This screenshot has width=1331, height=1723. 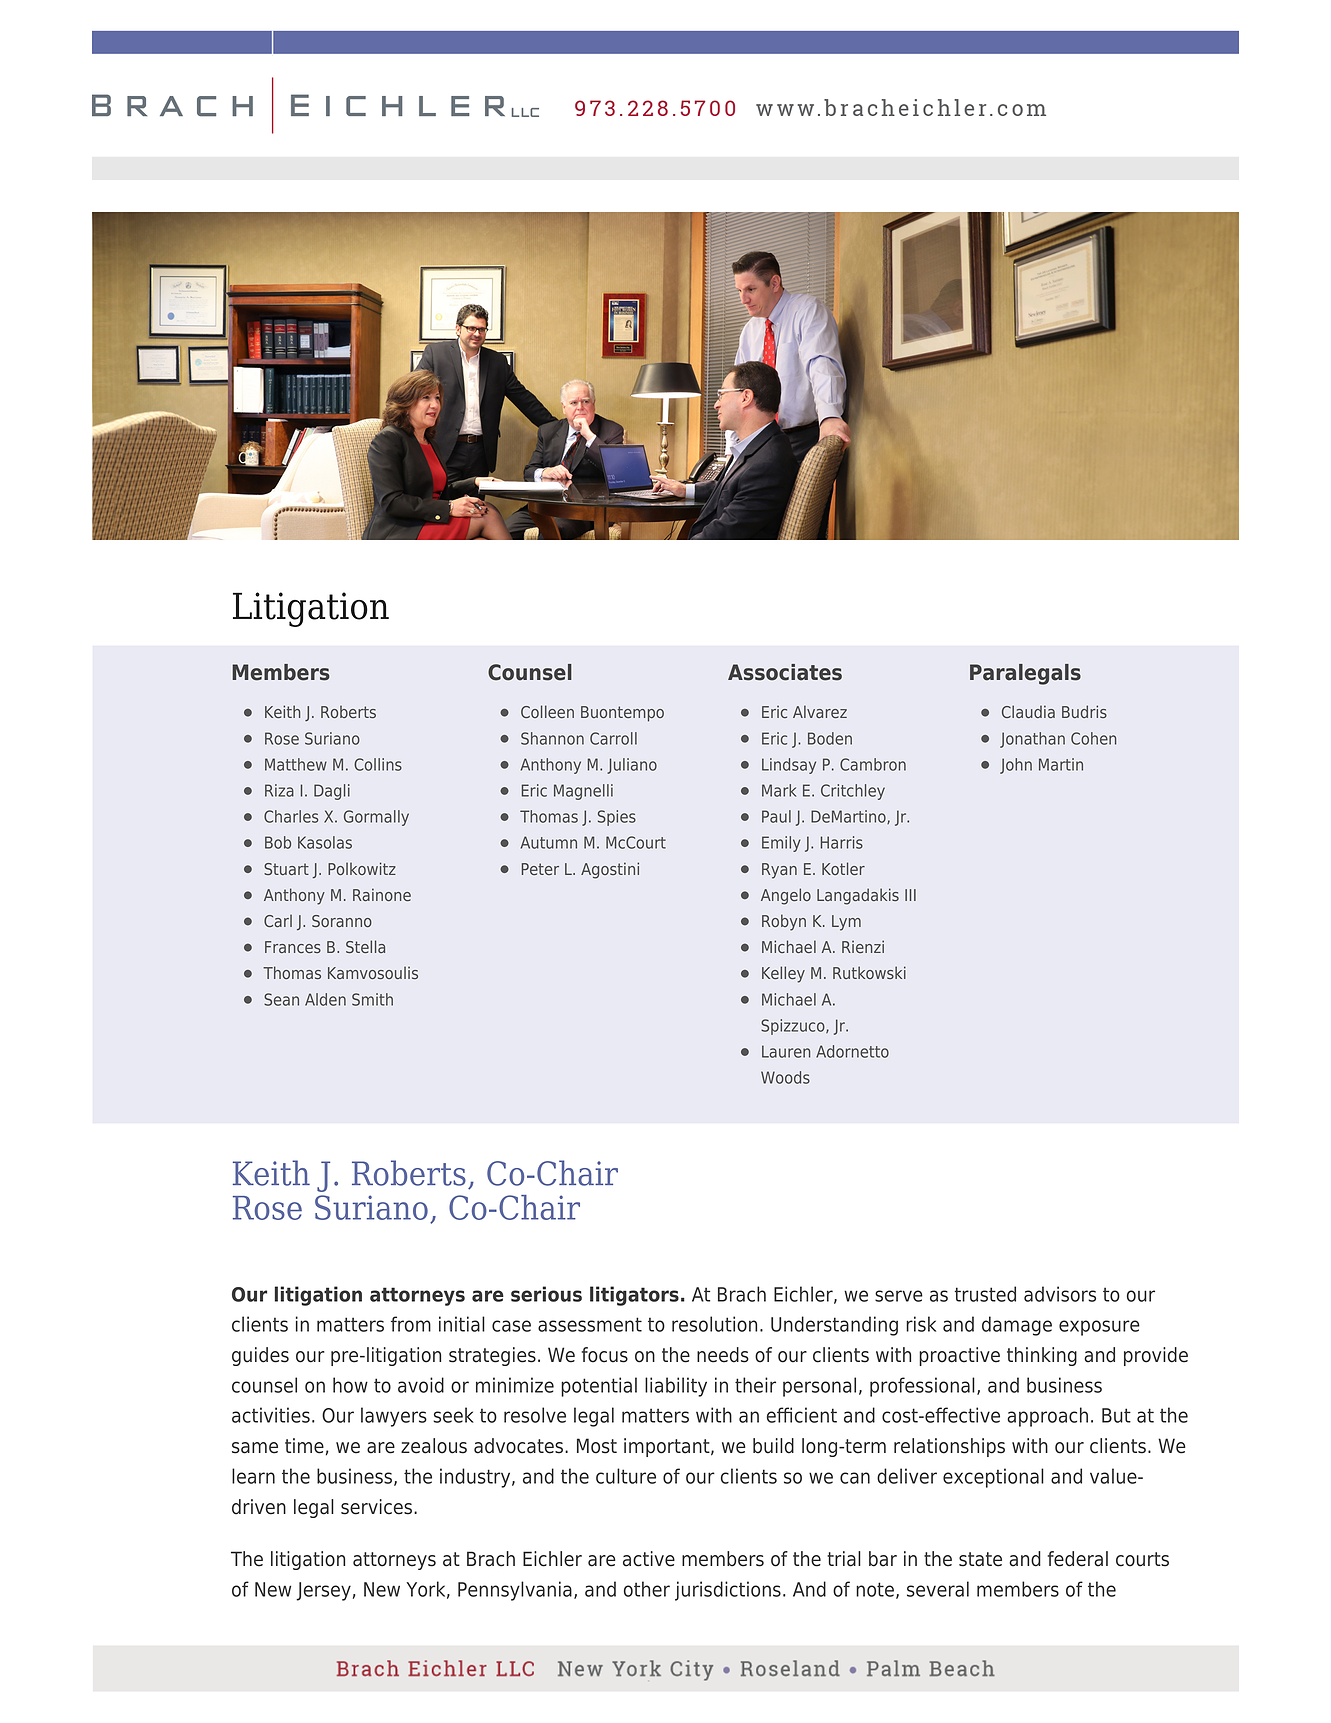 I want to click on Collins, so click(x=378, y=764).
